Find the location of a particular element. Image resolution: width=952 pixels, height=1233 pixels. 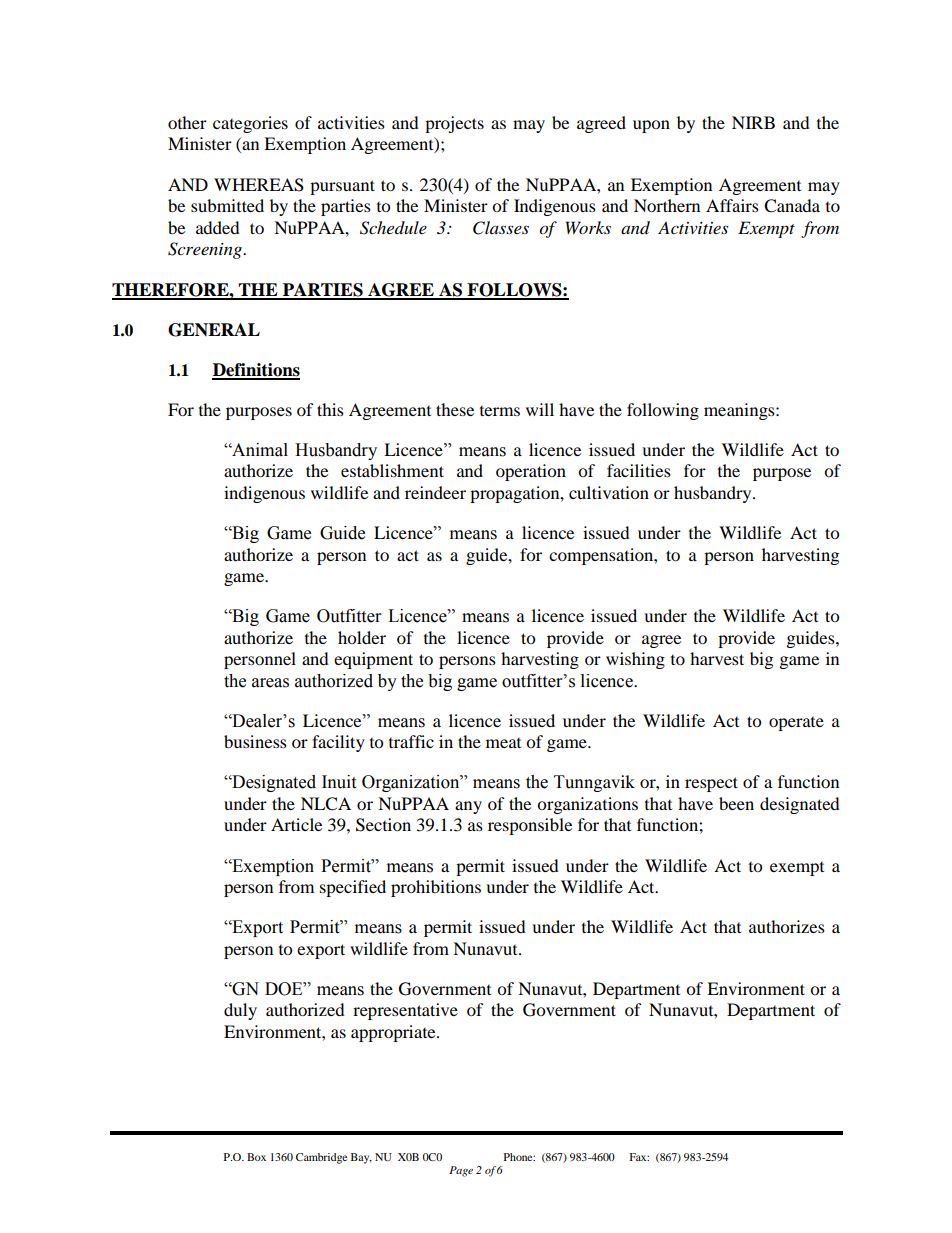

meat is located at coordinates (503, 743).
